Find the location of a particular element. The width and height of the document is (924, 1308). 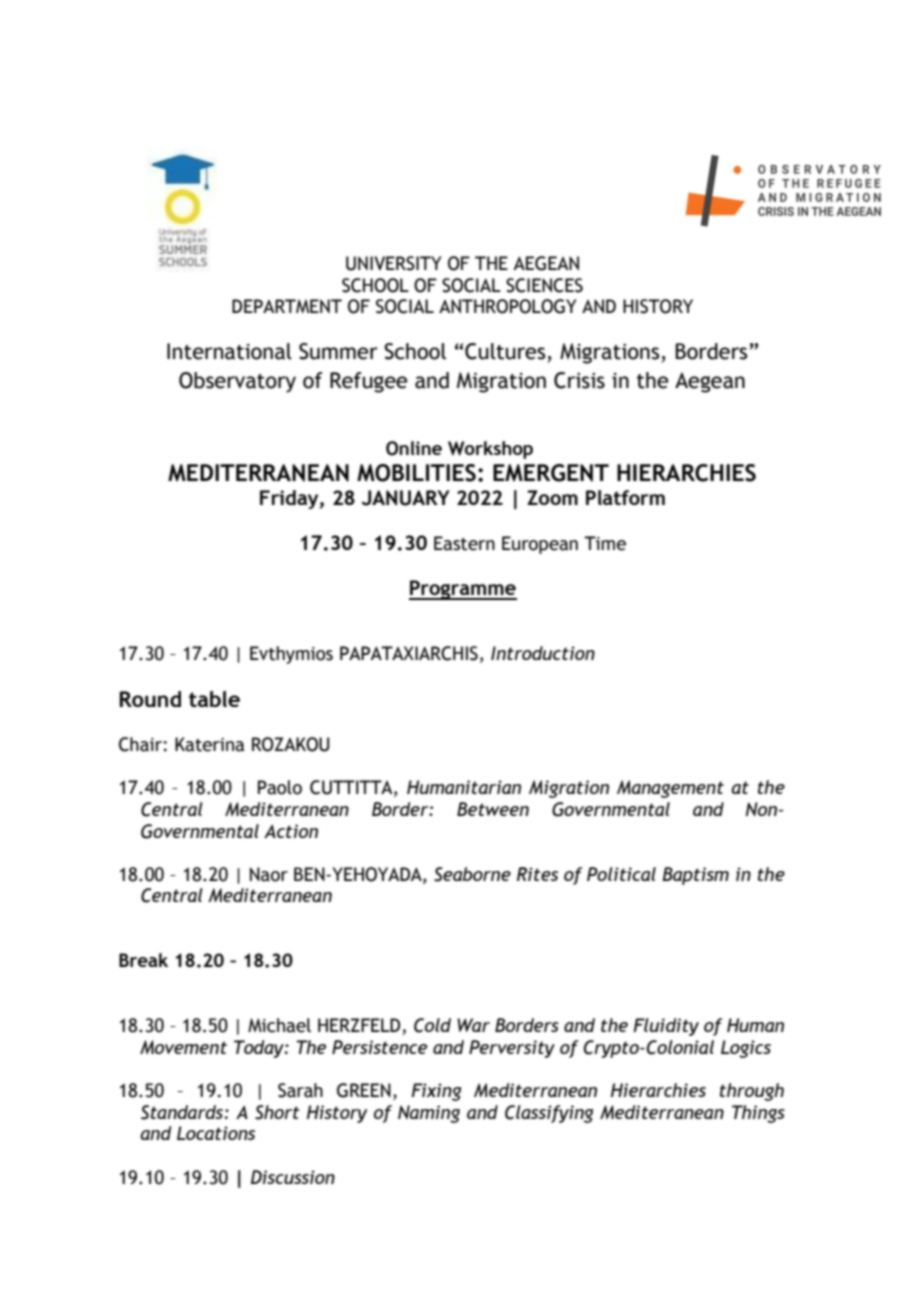

Locations is located at coordinates (216, 1133).
